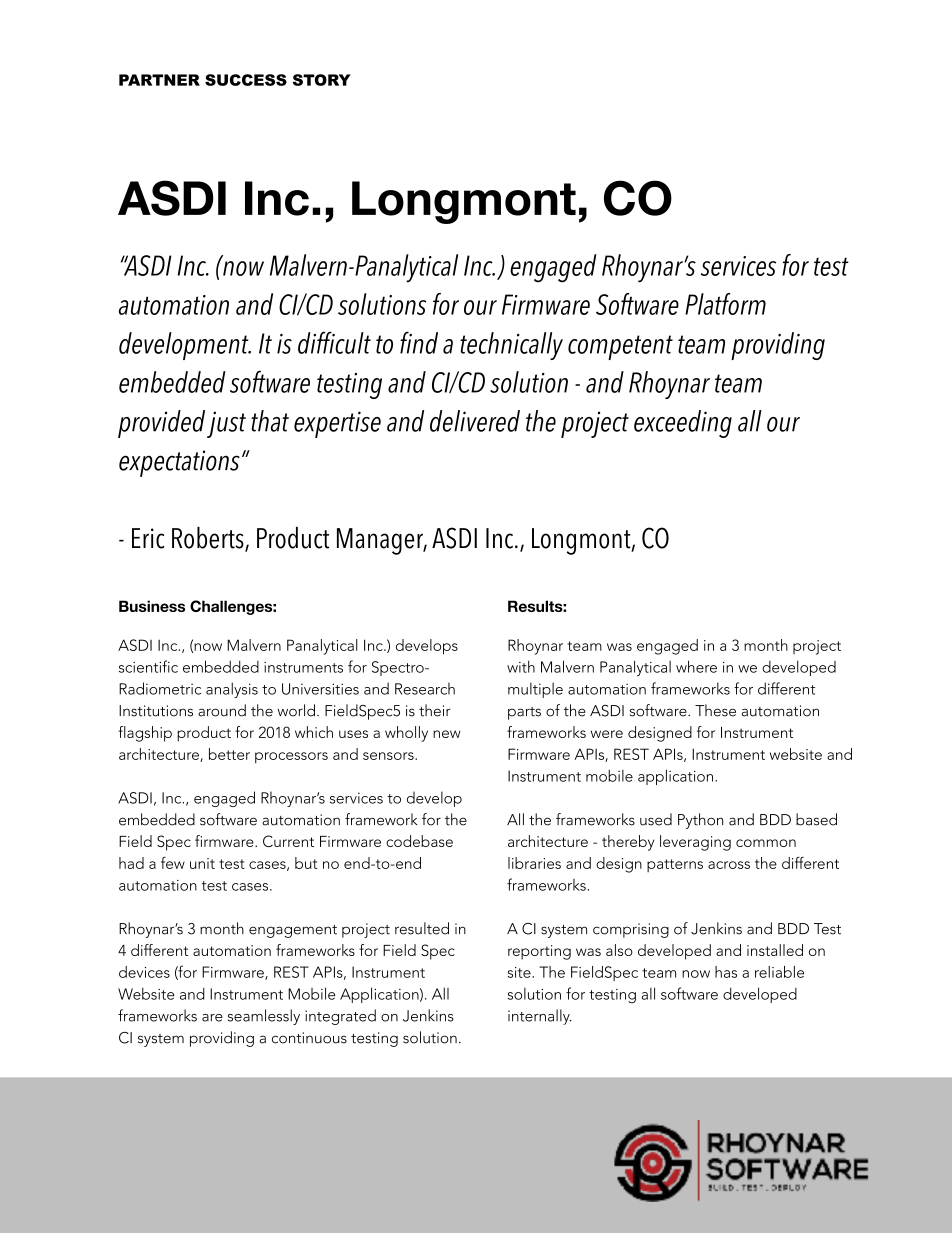 Image resolution: width=952 pixels, height=1233 pixels. I want to click on Platform, so click(725, 304).
